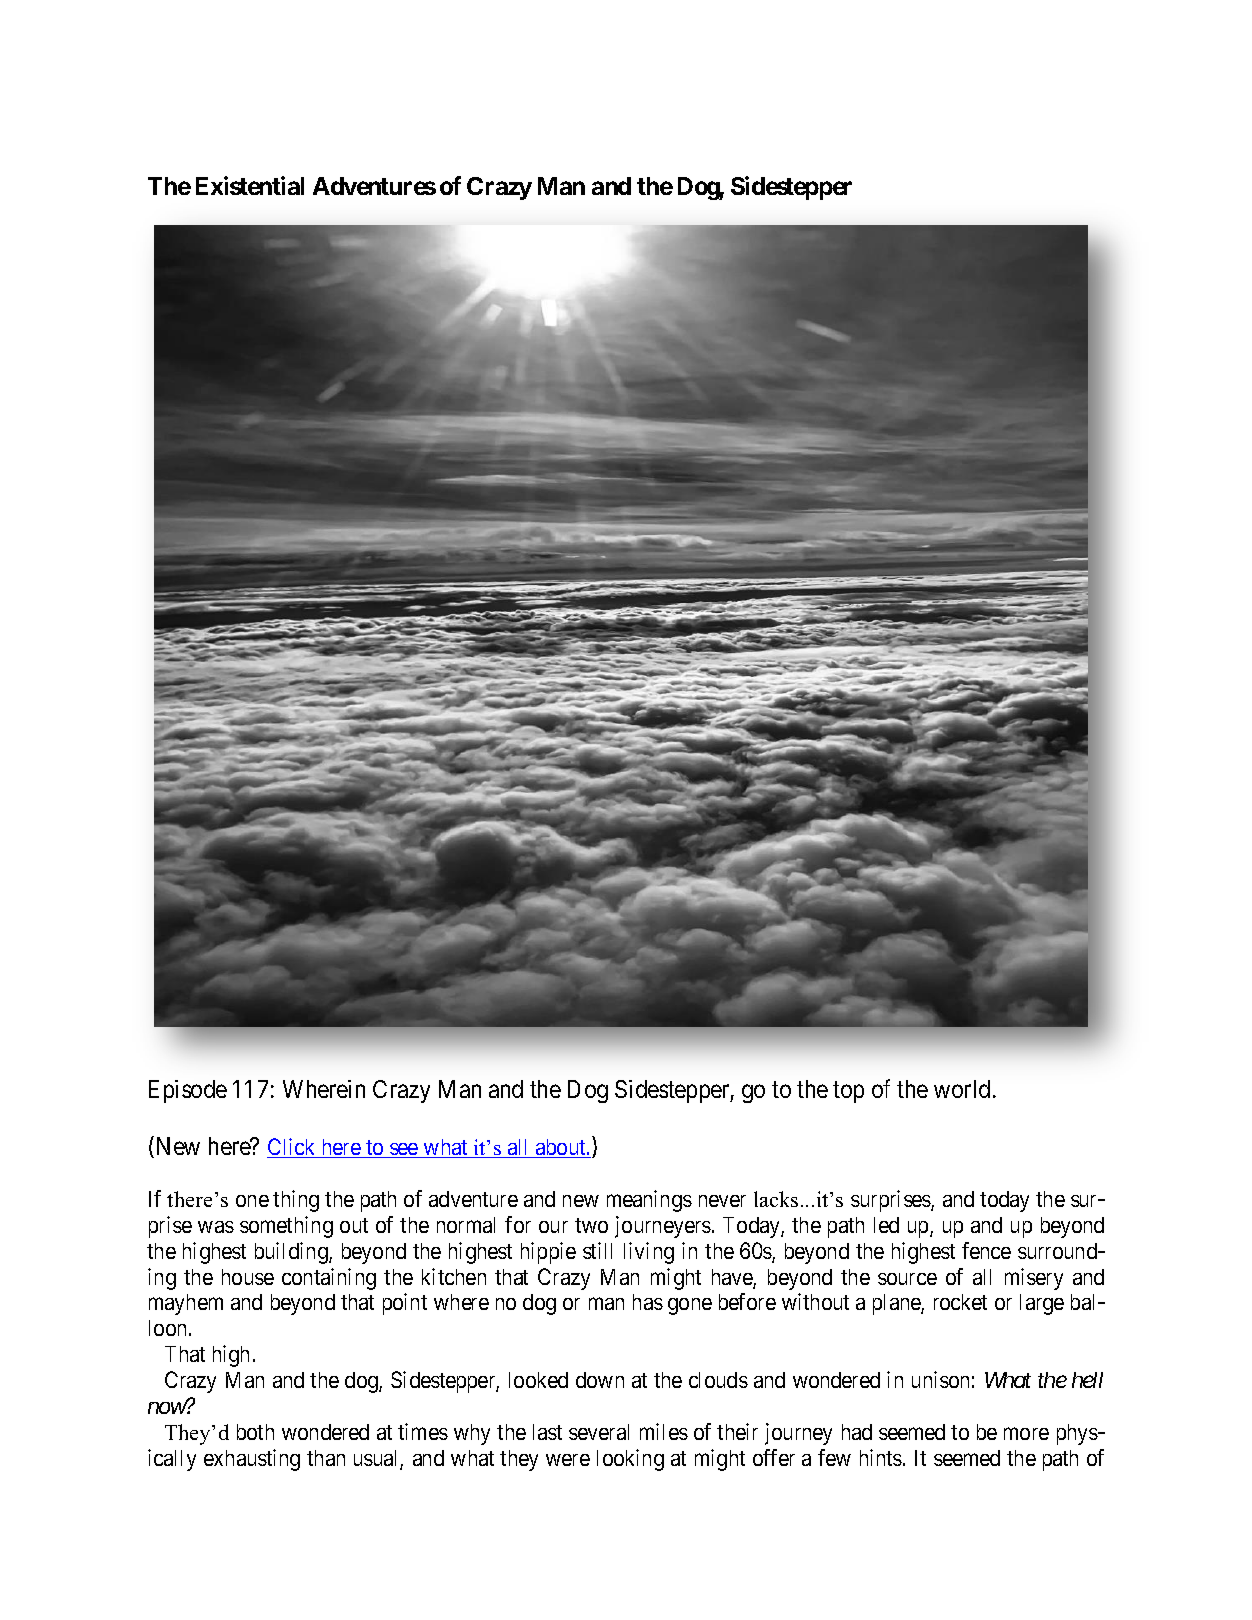 The image size is (1252, 1620). I want to click on world, so click(962, 1089).
